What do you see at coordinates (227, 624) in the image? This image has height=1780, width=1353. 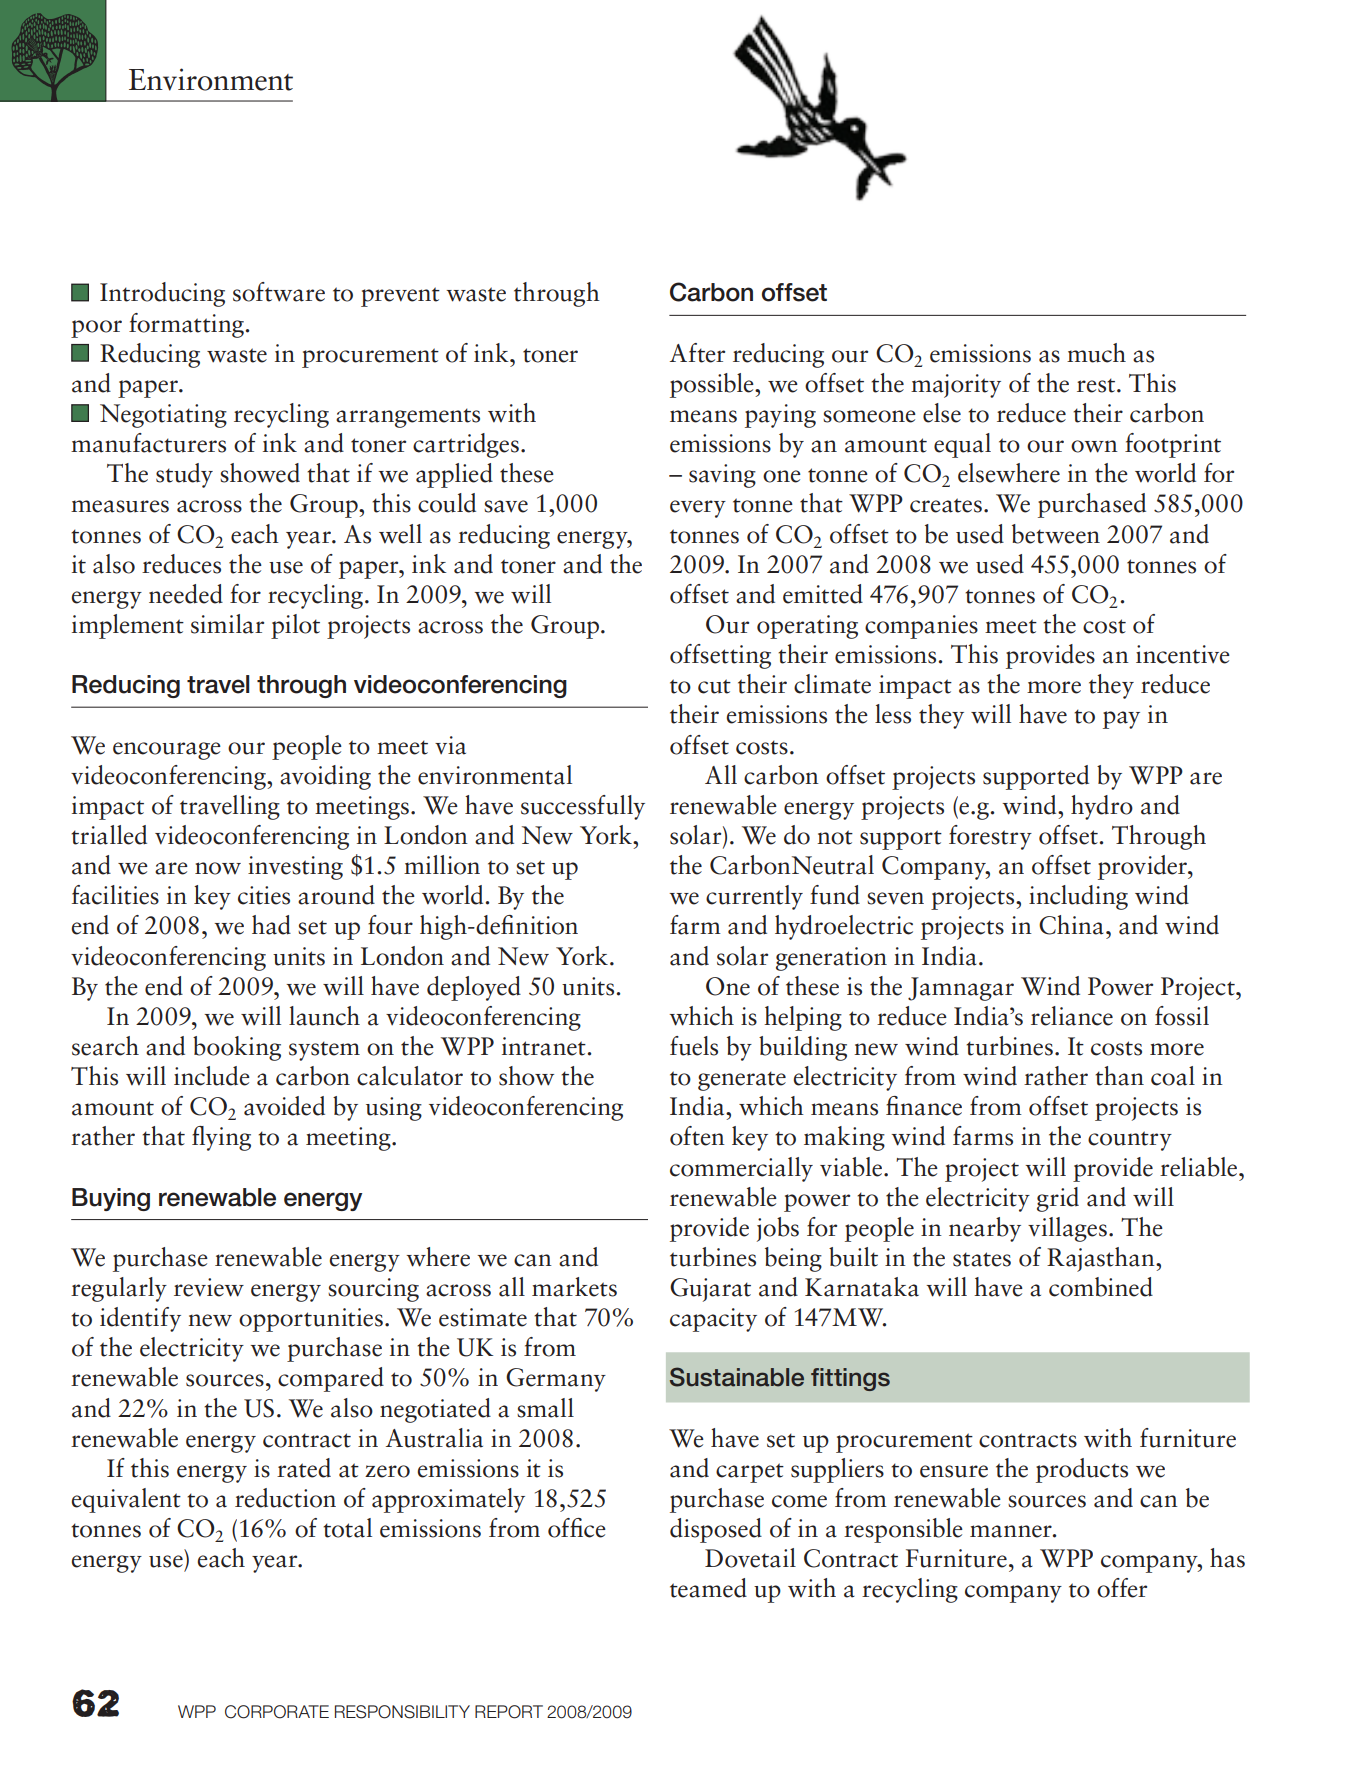 I see `similar` at bounding box center [227, 624].
